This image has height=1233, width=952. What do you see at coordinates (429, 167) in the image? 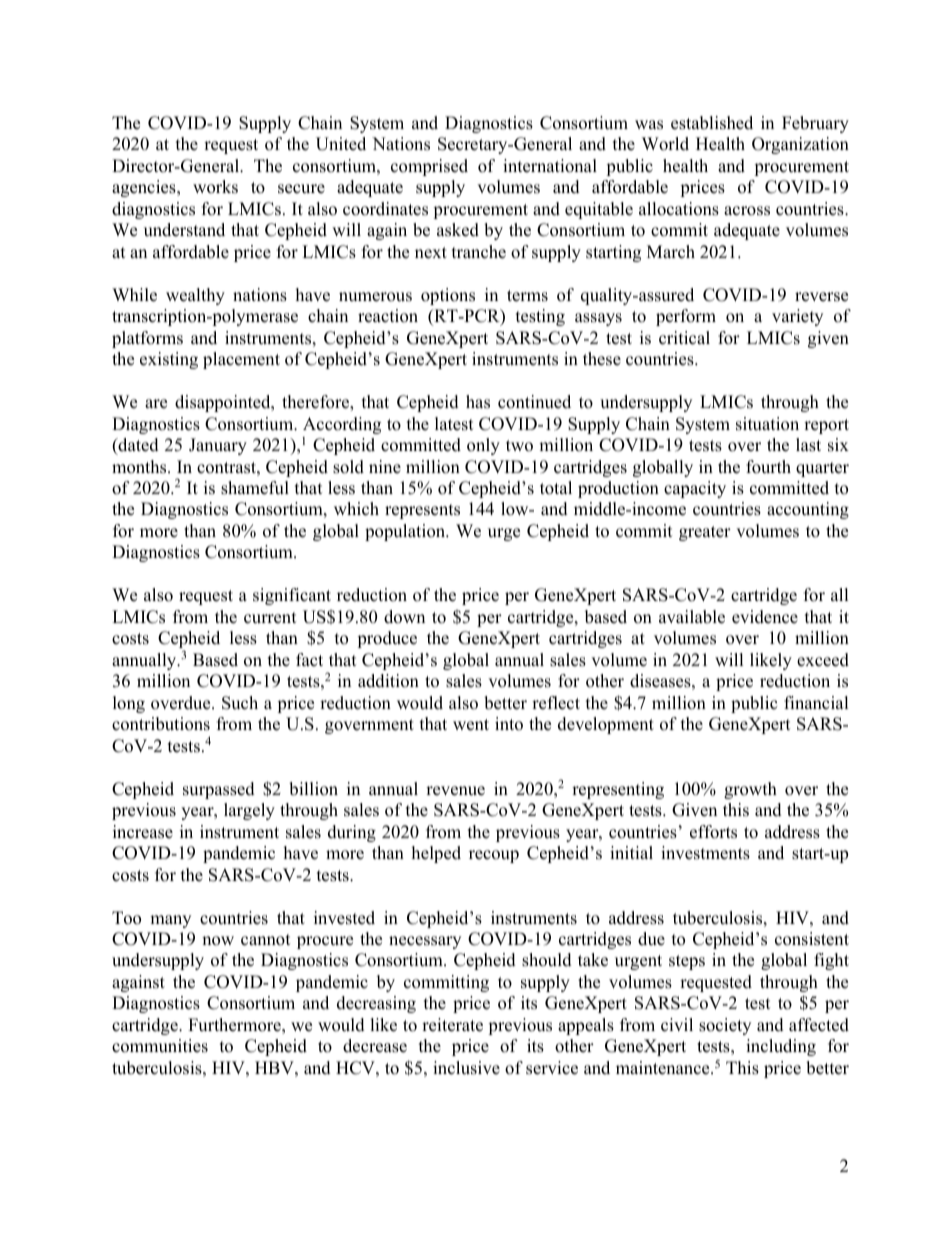
I see `comprised` at bounding box center [429, 167].
